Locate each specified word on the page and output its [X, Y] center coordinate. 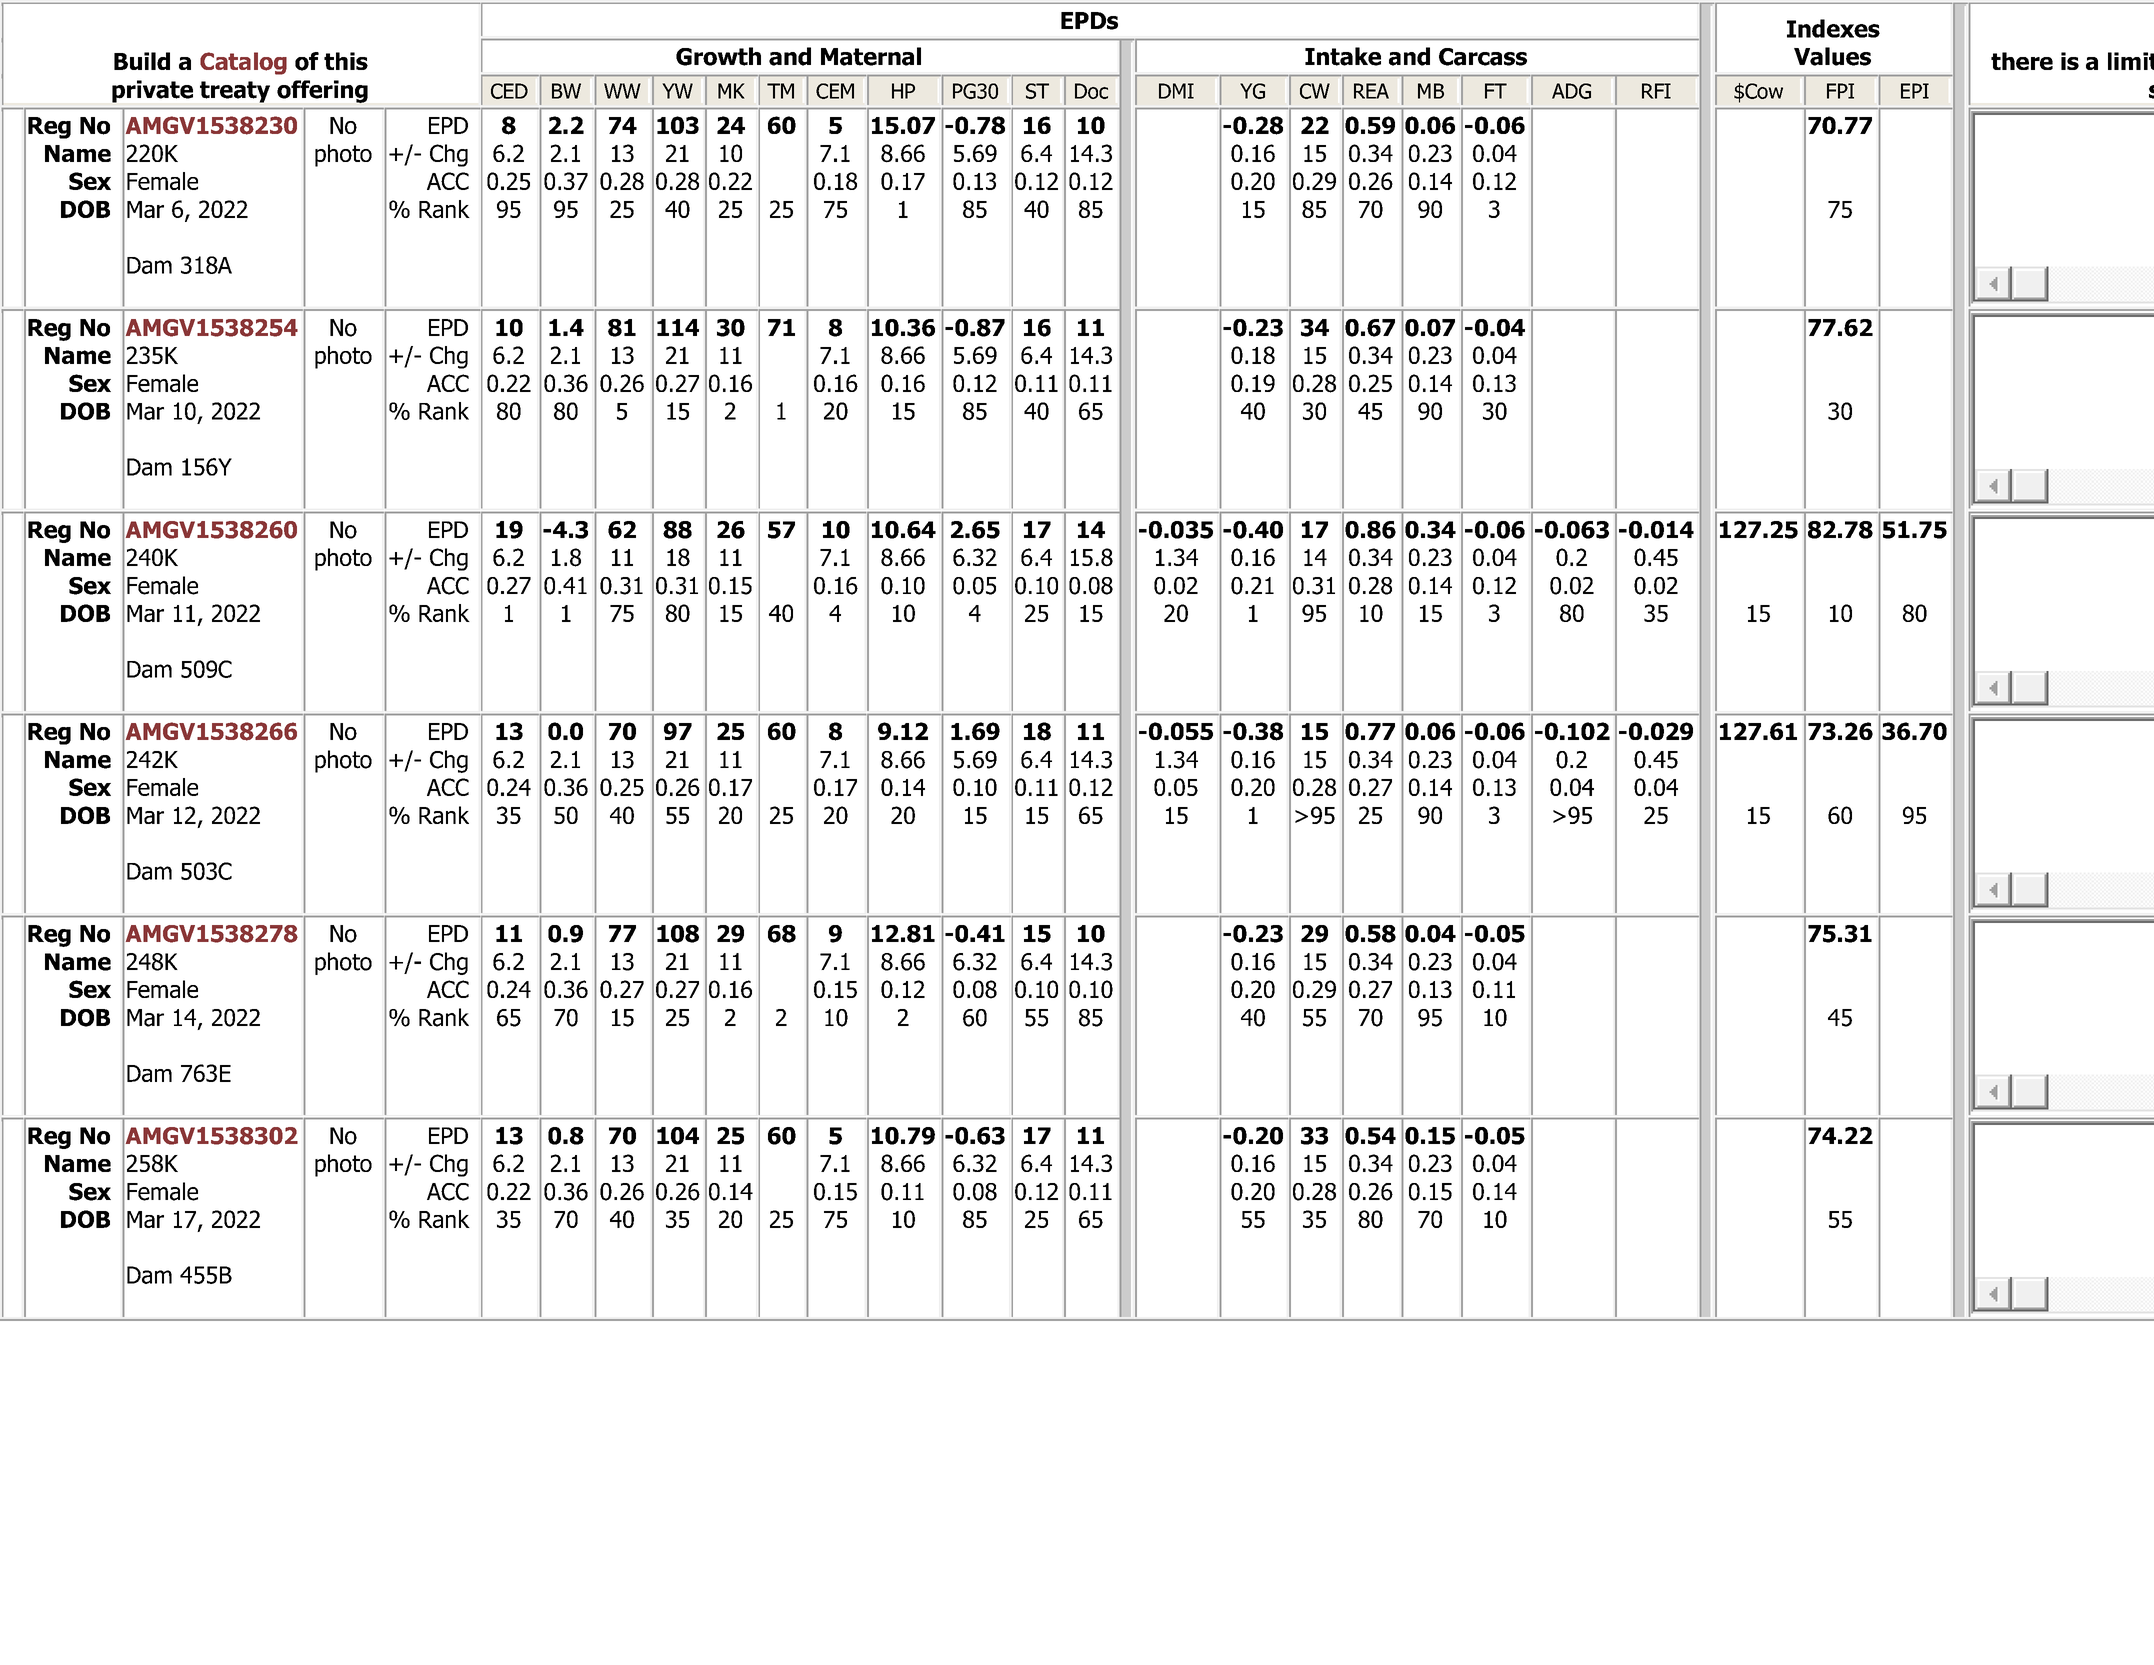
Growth [718, 56]
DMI [1176, 91]
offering [322, 91]
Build [142, 61]
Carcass [1483, 57]
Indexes [1833, 28]
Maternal [871, 56]
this [346, 61]
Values [1832, 56]
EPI [1915, 91]
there [2022, 61]
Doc [1091, 91]
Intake [1343, 56]
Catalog [243, 63]
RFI [1656, 91]
